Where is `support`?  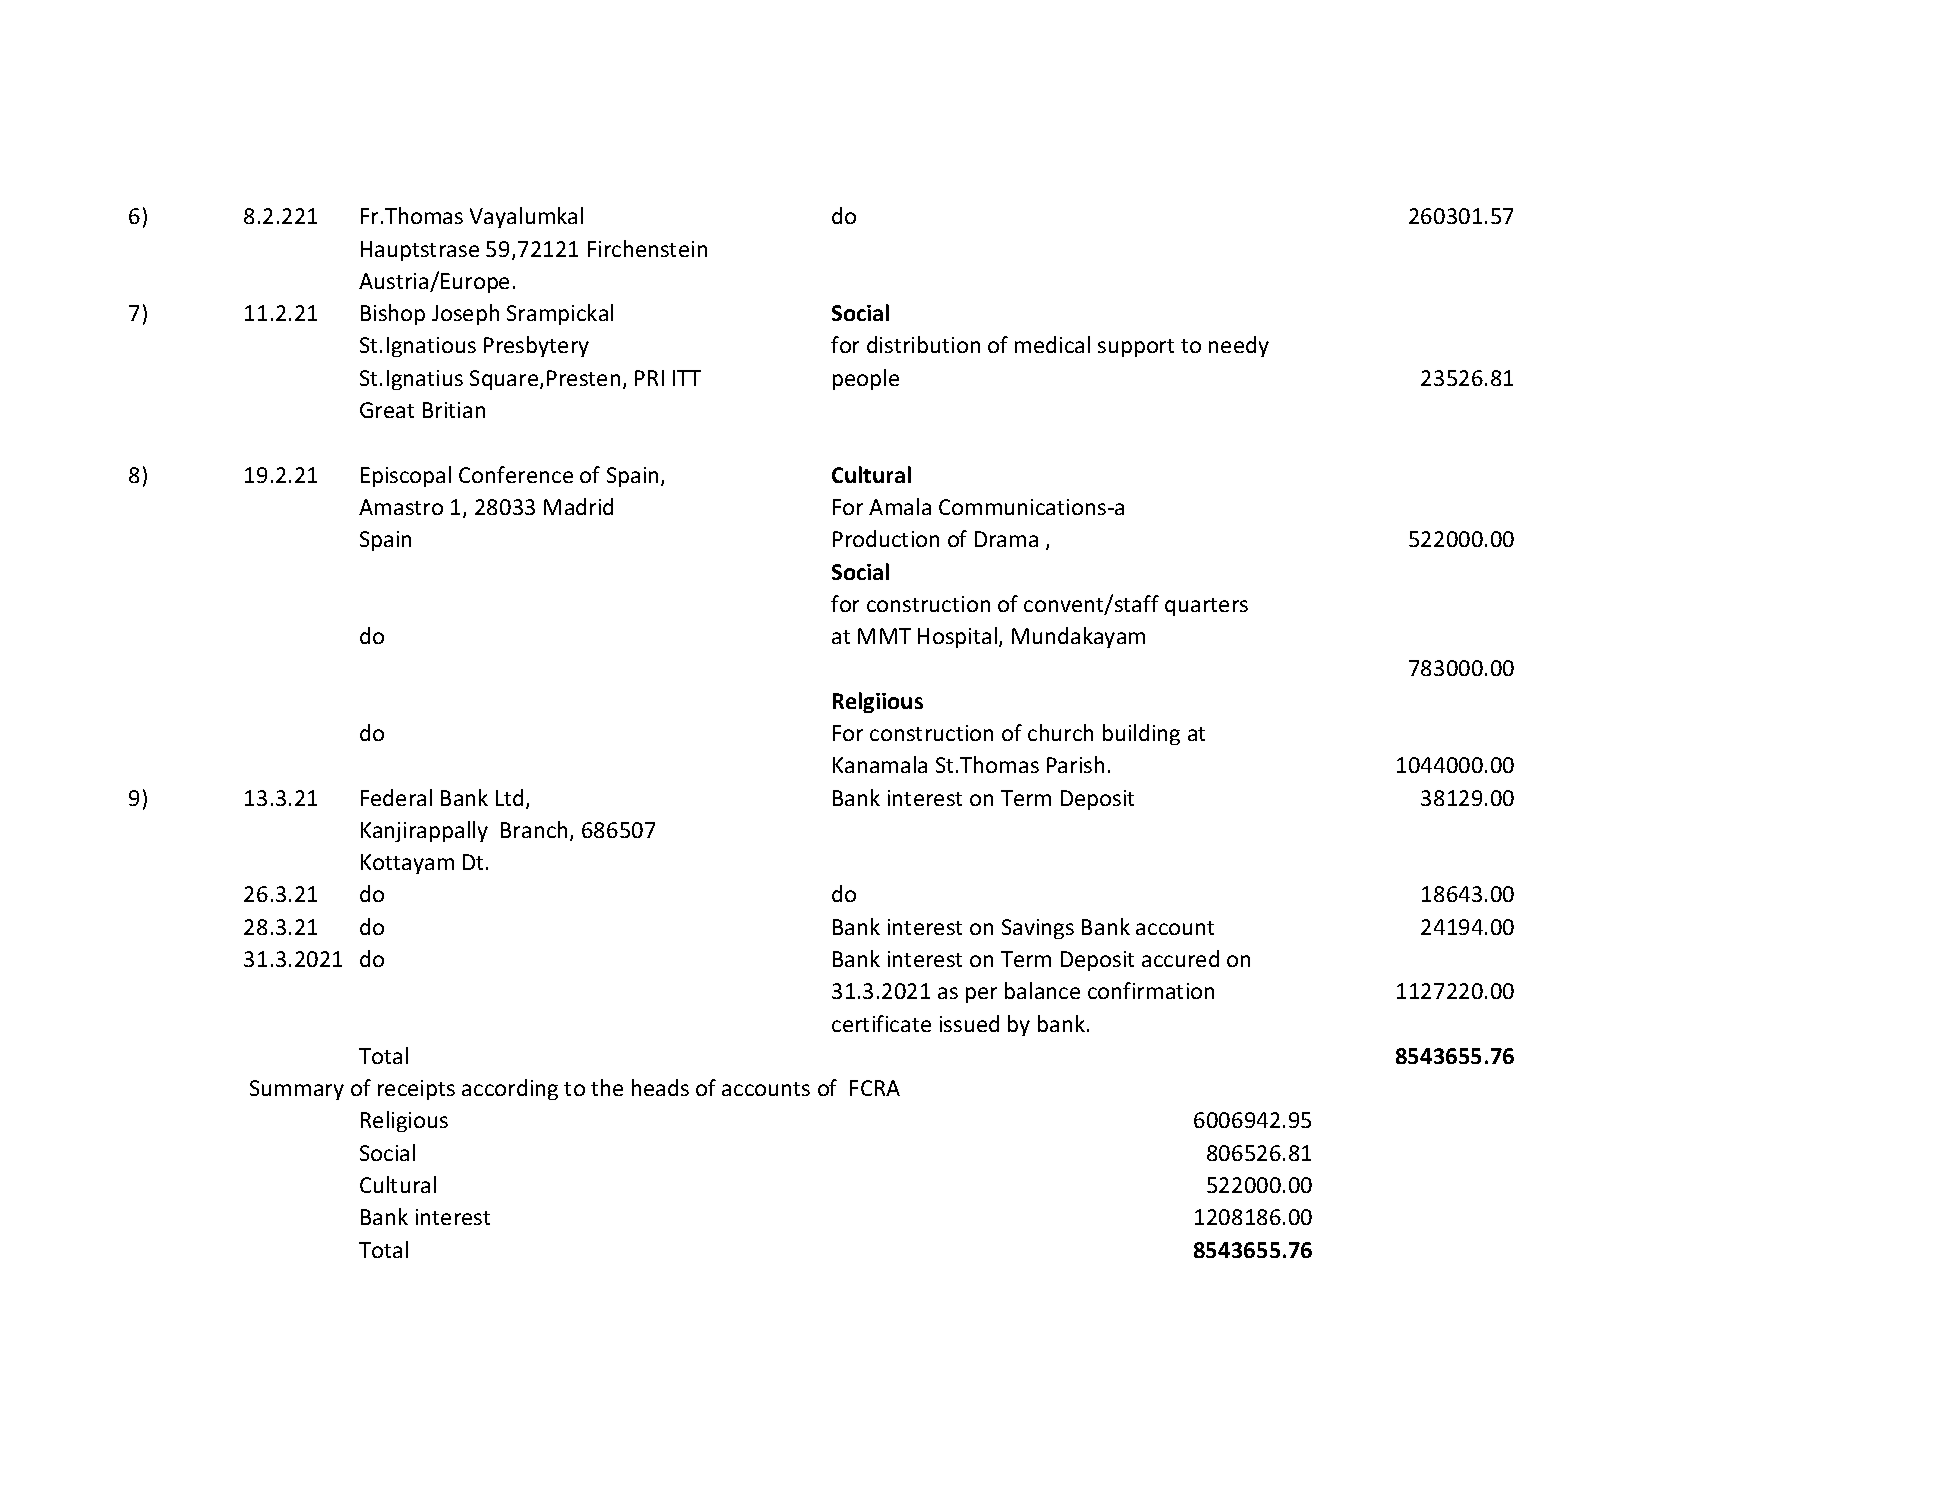
support is located at coordinates (1136, 348).
